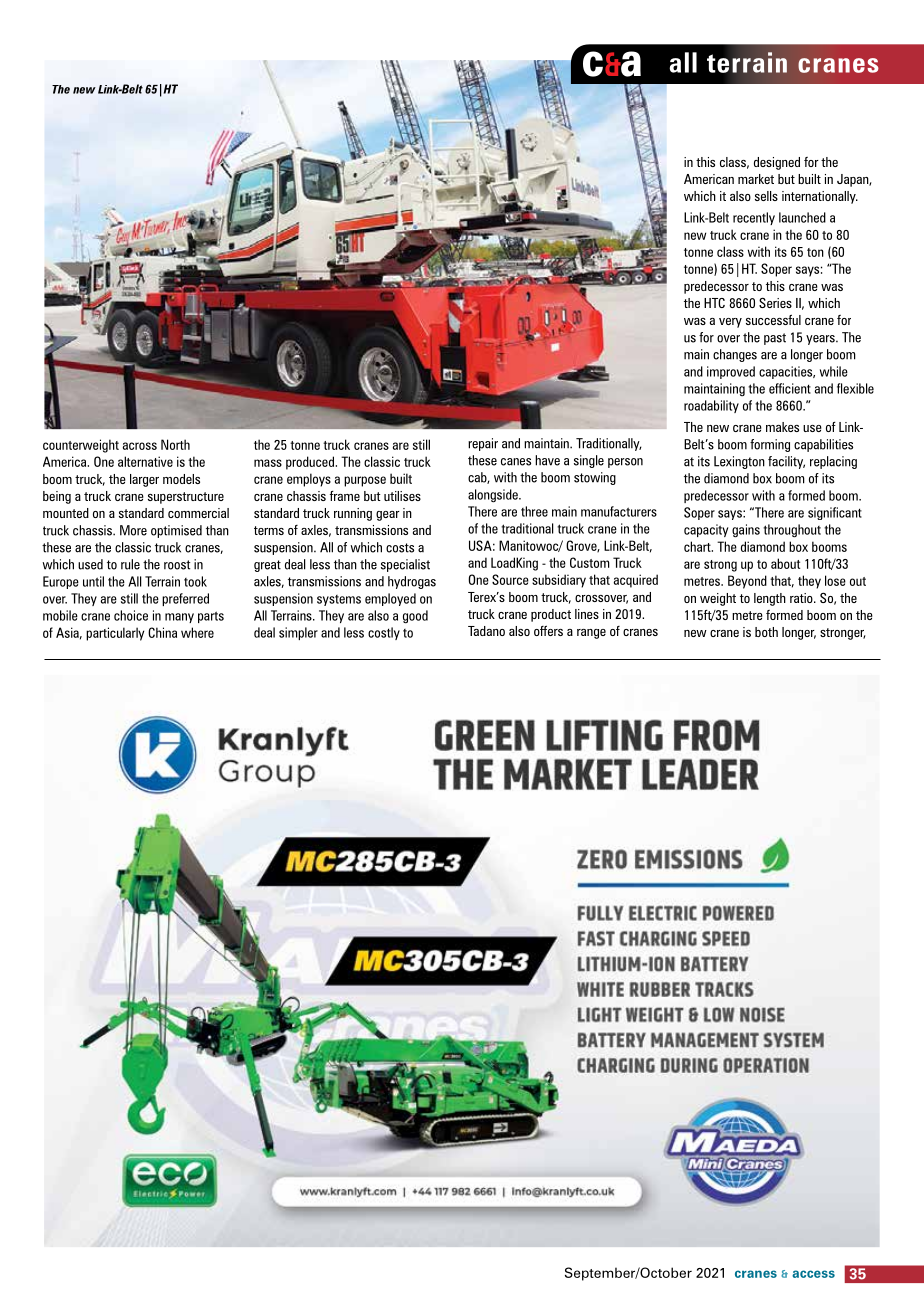 This screenshot has width=924, height=1308. I want to click on costs, so click(400, 548).
